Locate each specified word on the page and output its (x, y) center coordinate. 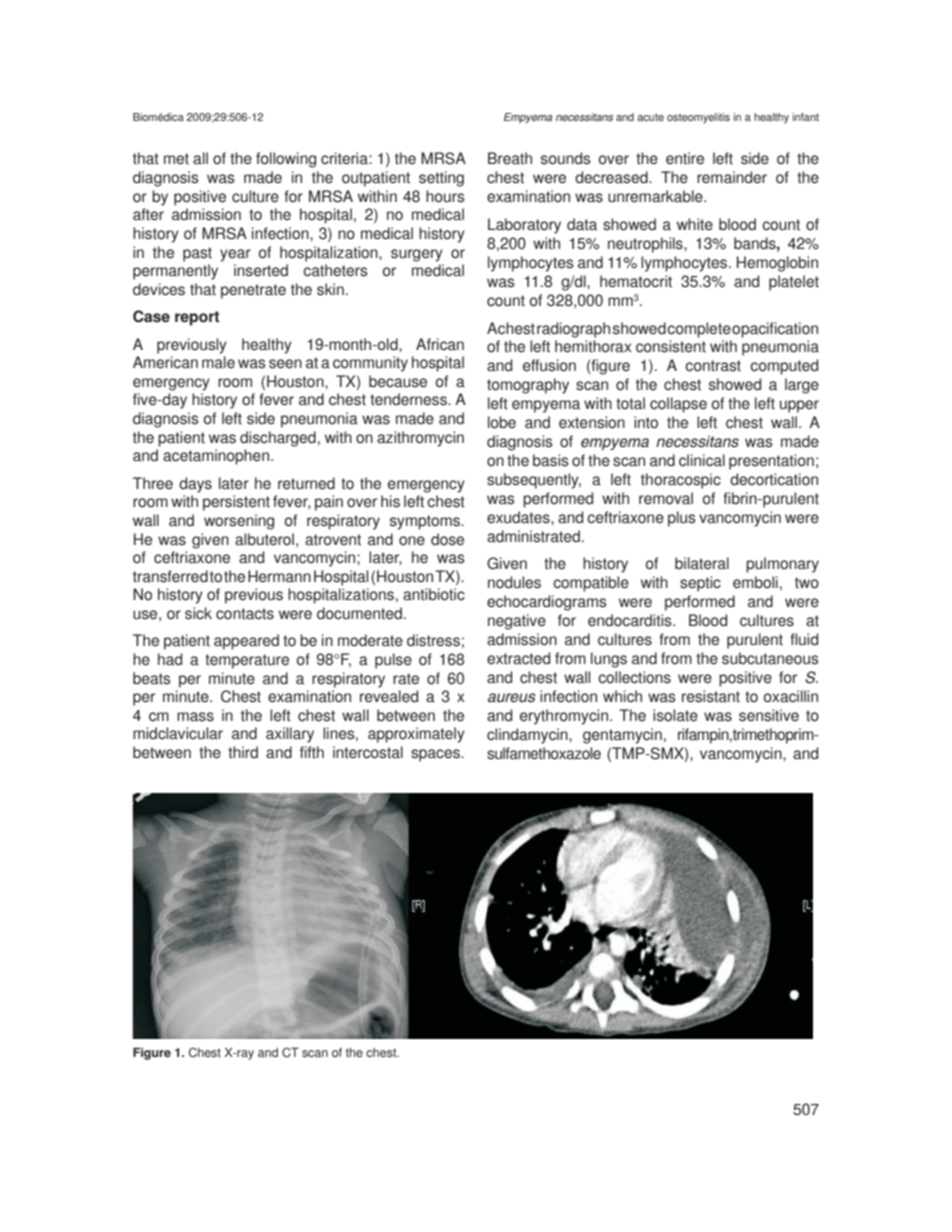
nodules (514, 582)
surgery (417, 255)
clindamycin (528, 736)
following (286, 160)
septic (700, 584)
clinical (702, 460)
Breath (510, 158)
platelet (794, 283)
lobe (502, 422)
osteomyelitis (698, 118)
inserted (261, 270)
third (243, 752)
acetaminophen (216, 457)
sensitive (769, 715)
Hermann (279, 576)
